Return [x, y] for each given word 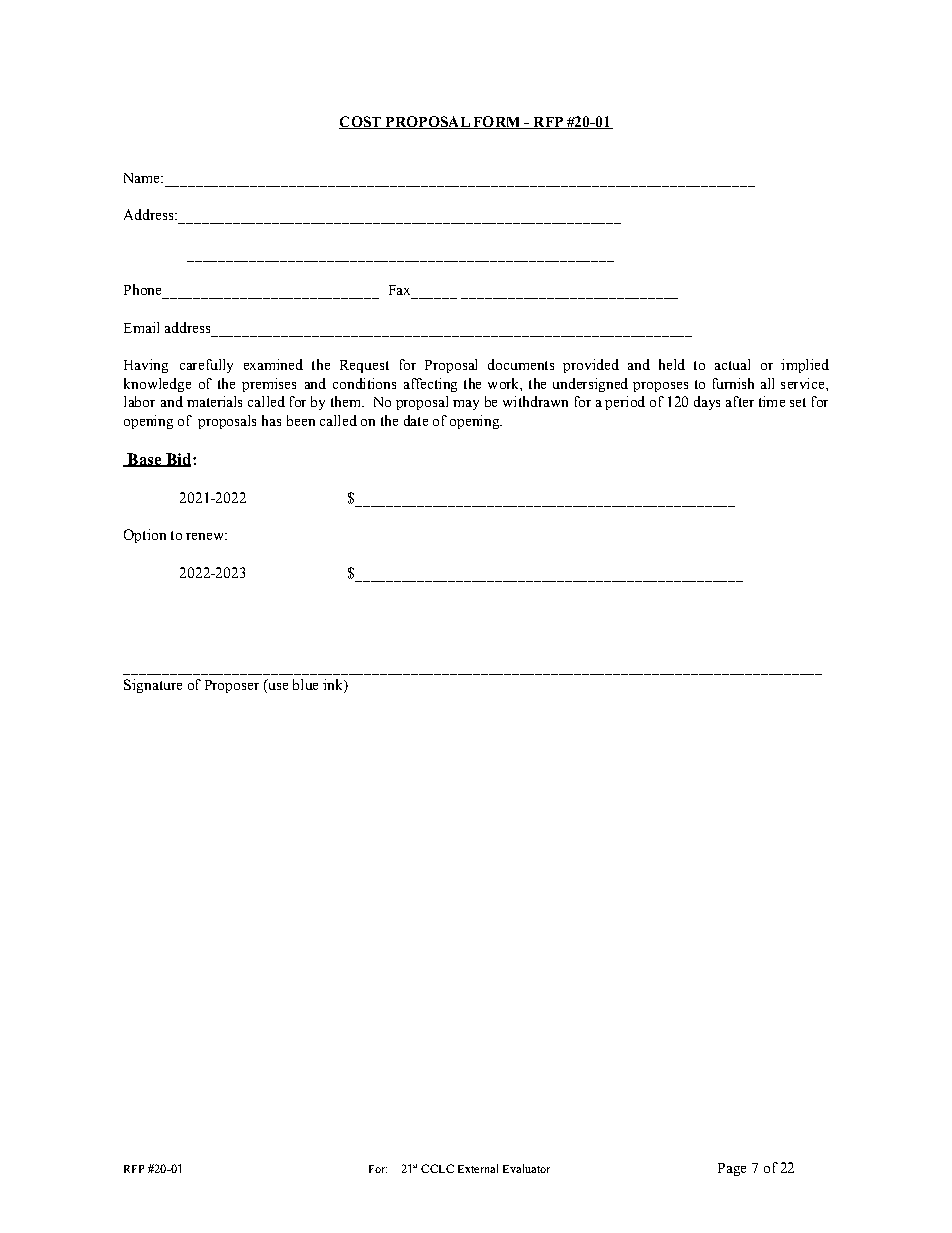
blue [305, 684]
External [478, 1168]
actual [732, 364]
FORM [497, 122]
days [707, 403]
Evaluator [526, 1168]
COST [361, 122]
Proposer [232, 686]
